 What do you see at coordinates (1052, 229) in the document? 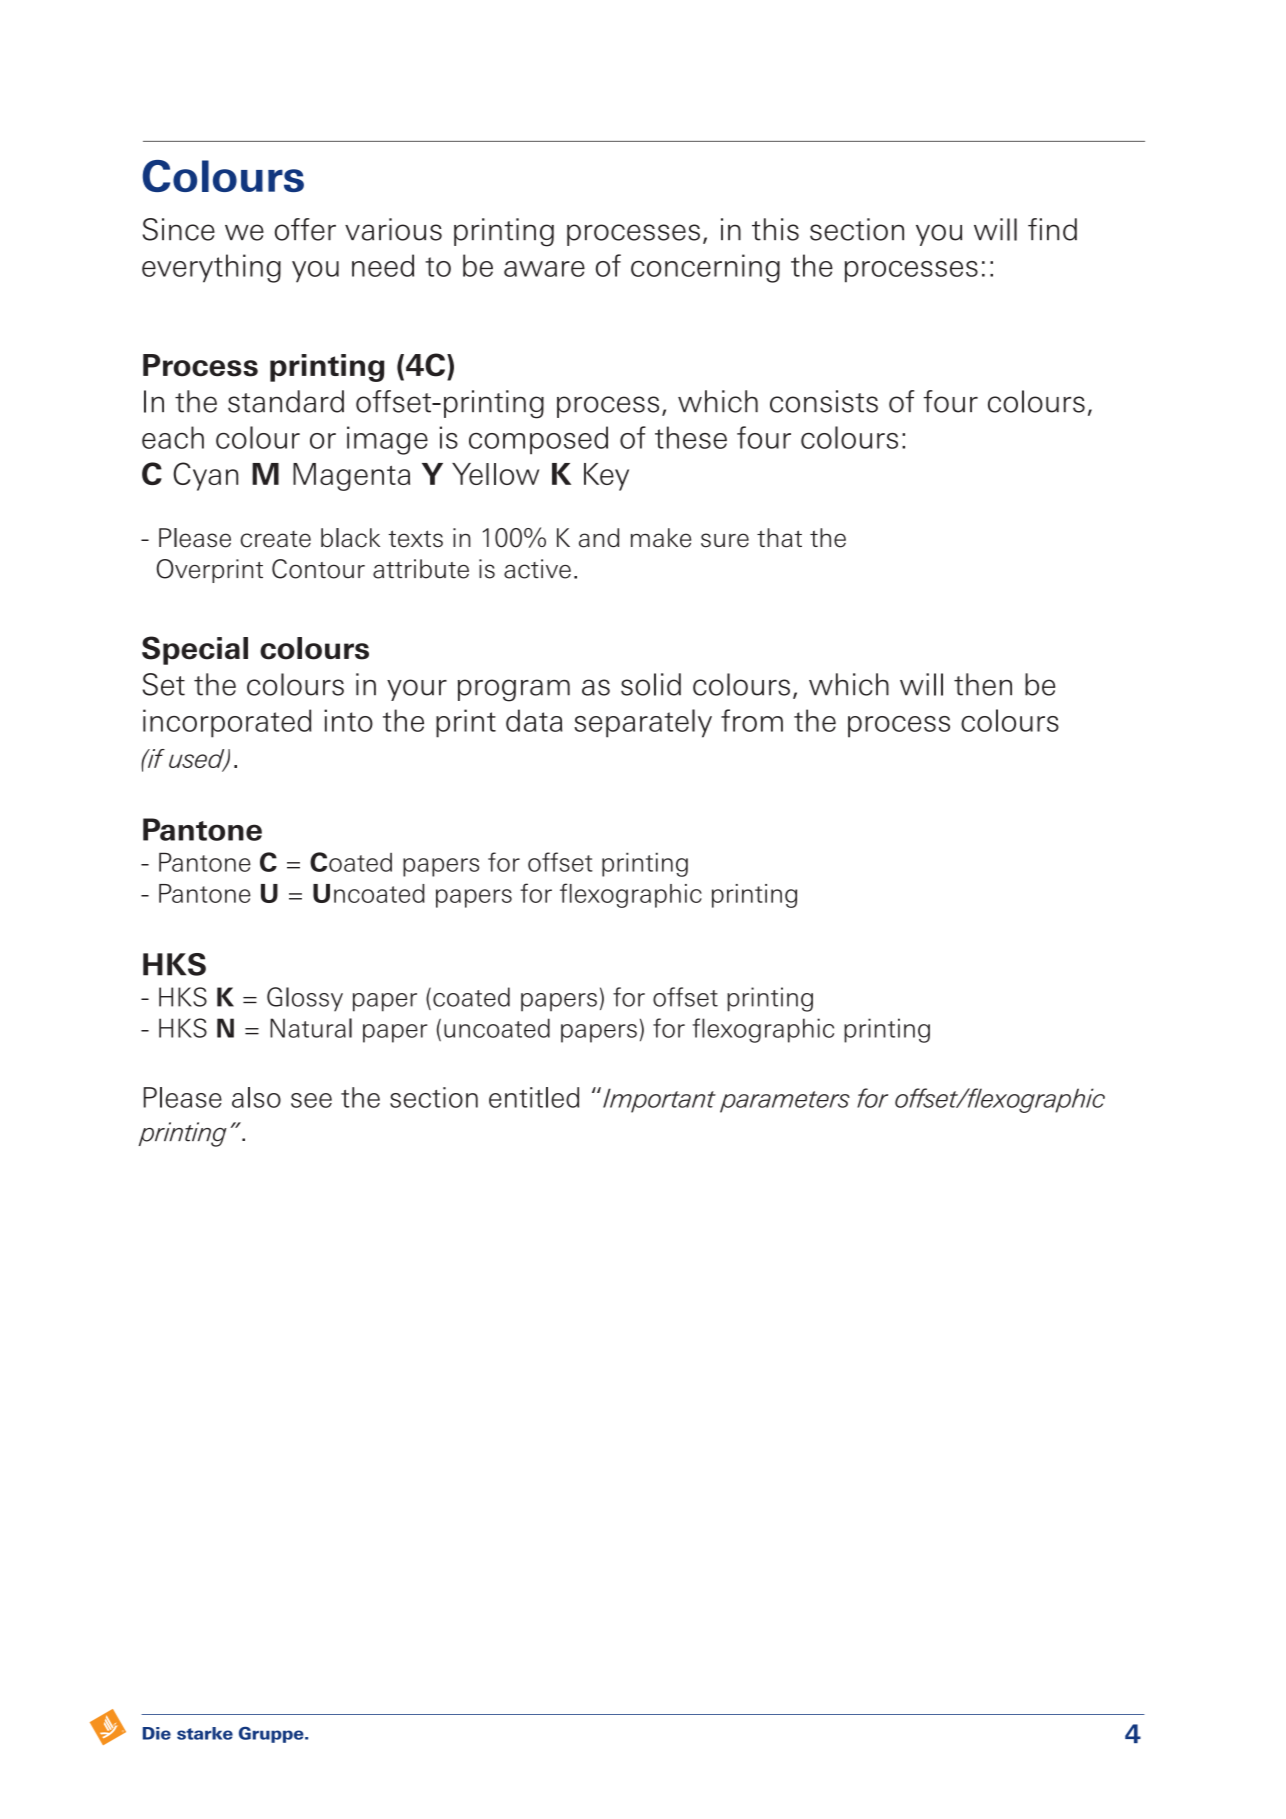
I see `find` at bounding box center [1052, 229].
